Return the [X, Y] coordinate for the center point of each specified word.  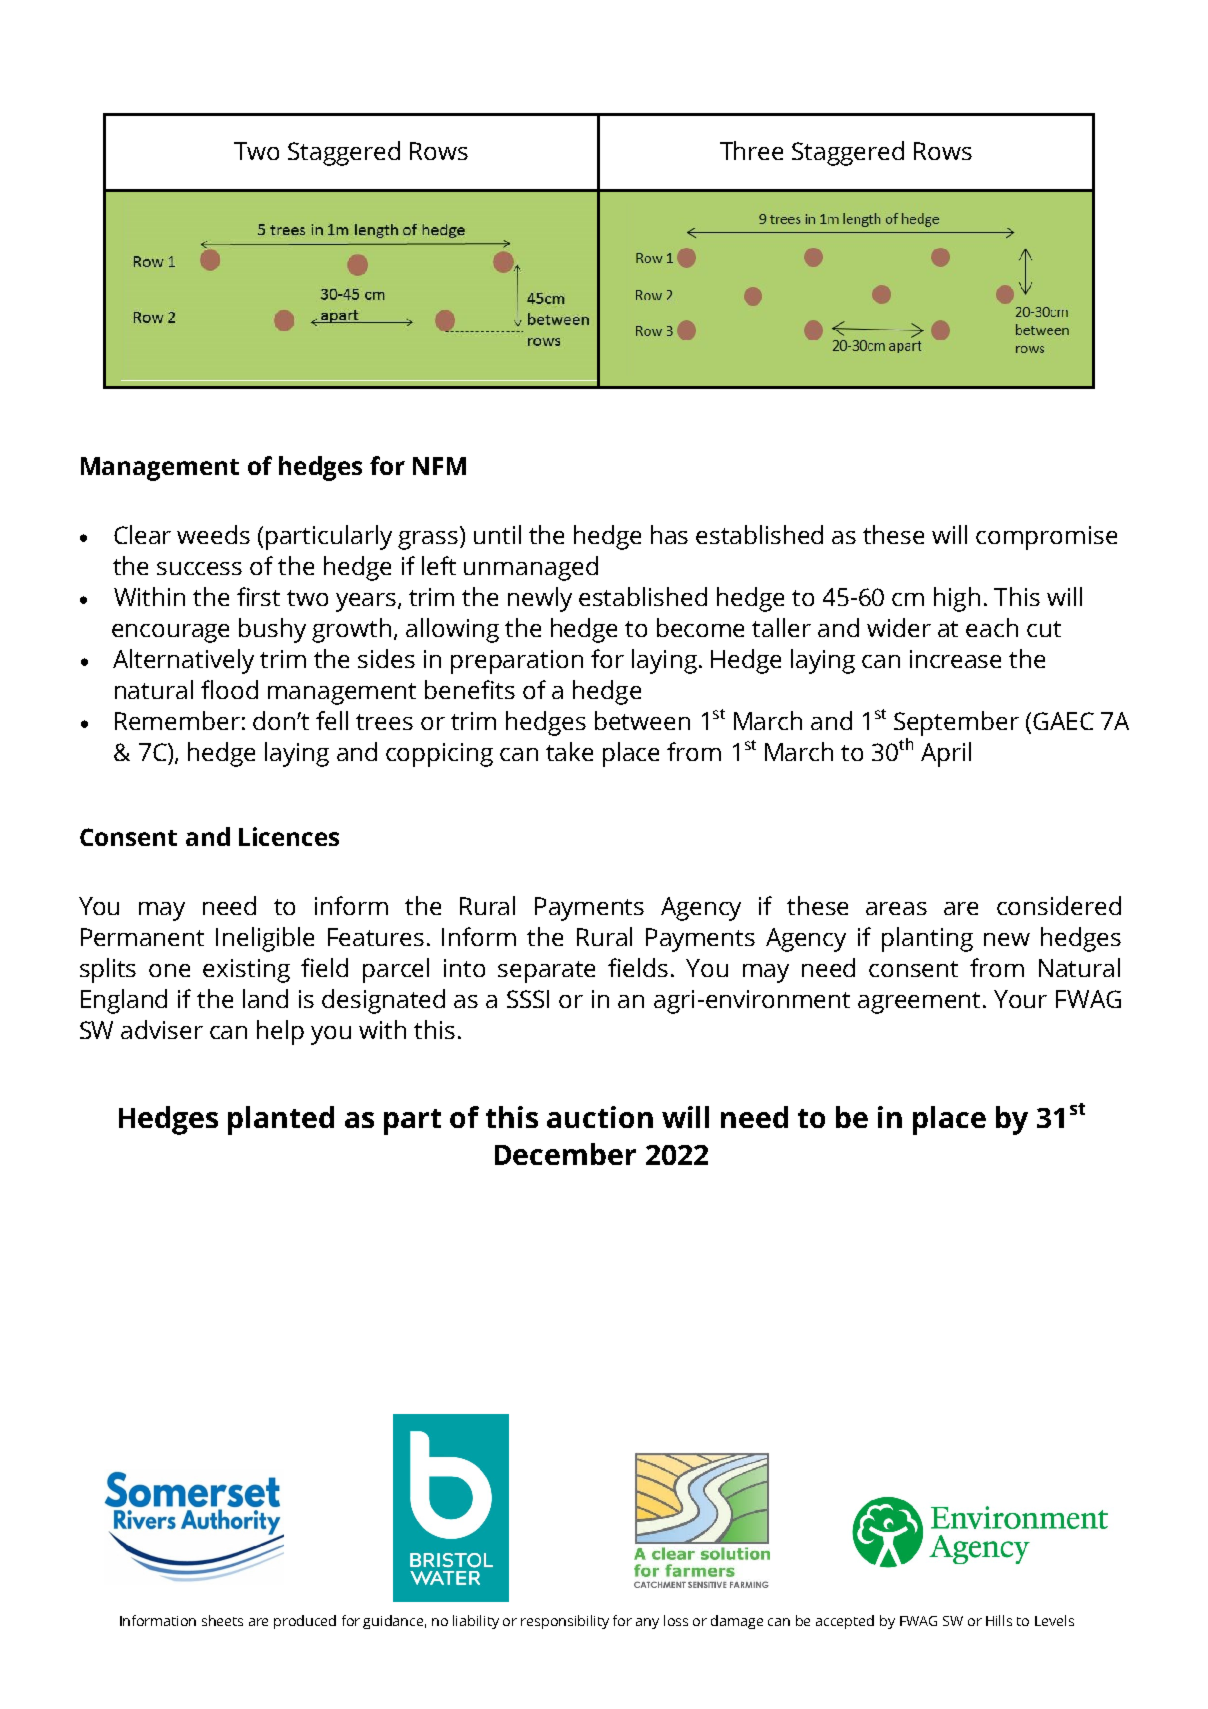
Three [751, 150]
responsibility [565, 1622]
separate [546, 972]
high [957, 599]
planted [281, 1120]
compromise [1046, 538]
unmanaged [531, 568]
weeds [213, 534]
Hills [999, 1620]
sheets [222, 1620]
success [199, 568]
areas [896, 908]
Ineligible [265, 939]
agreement [921, 1003]
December [565, 1154]
